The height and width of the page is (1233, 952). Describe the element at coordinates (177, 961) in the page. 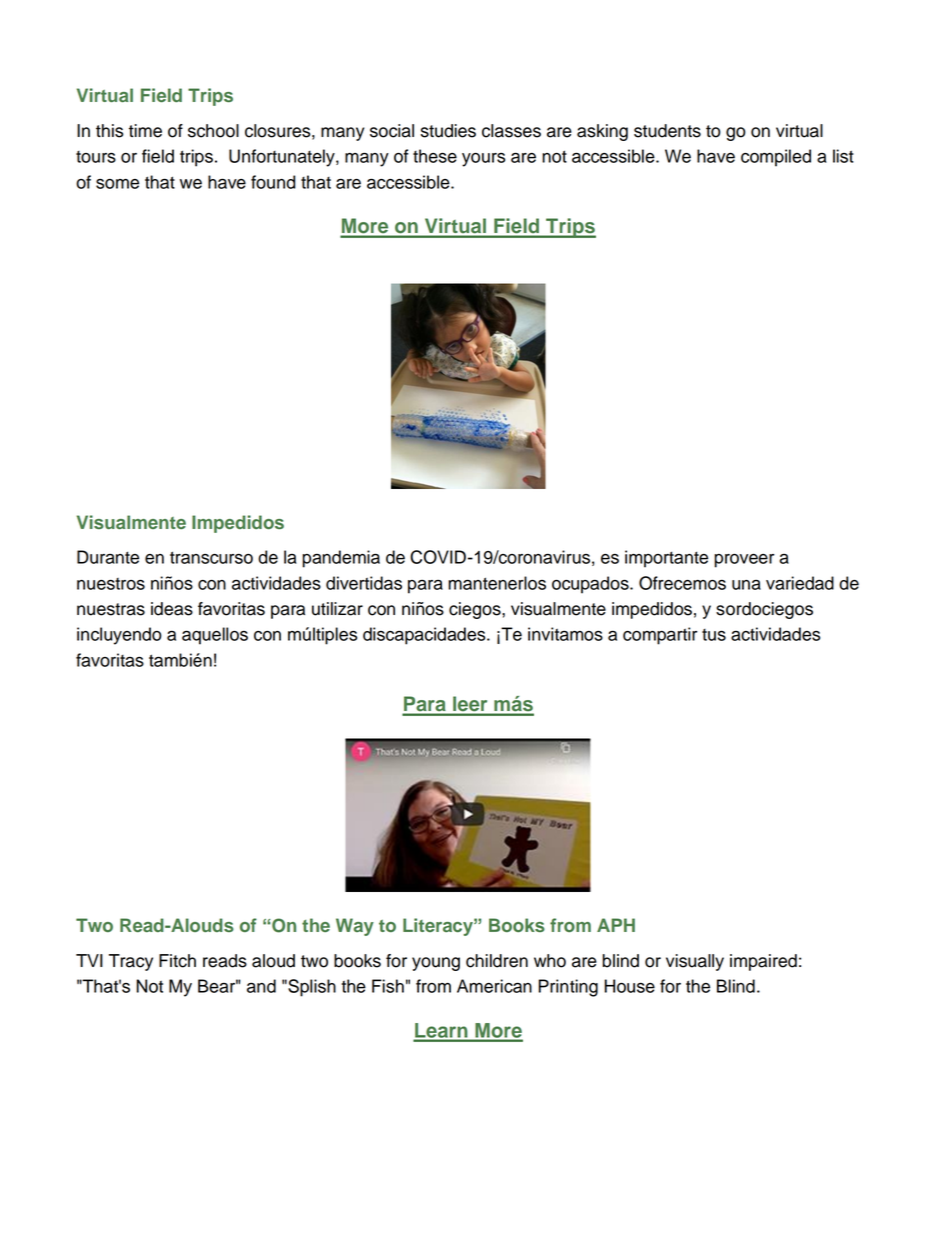

I see `Fitch` at that location.
